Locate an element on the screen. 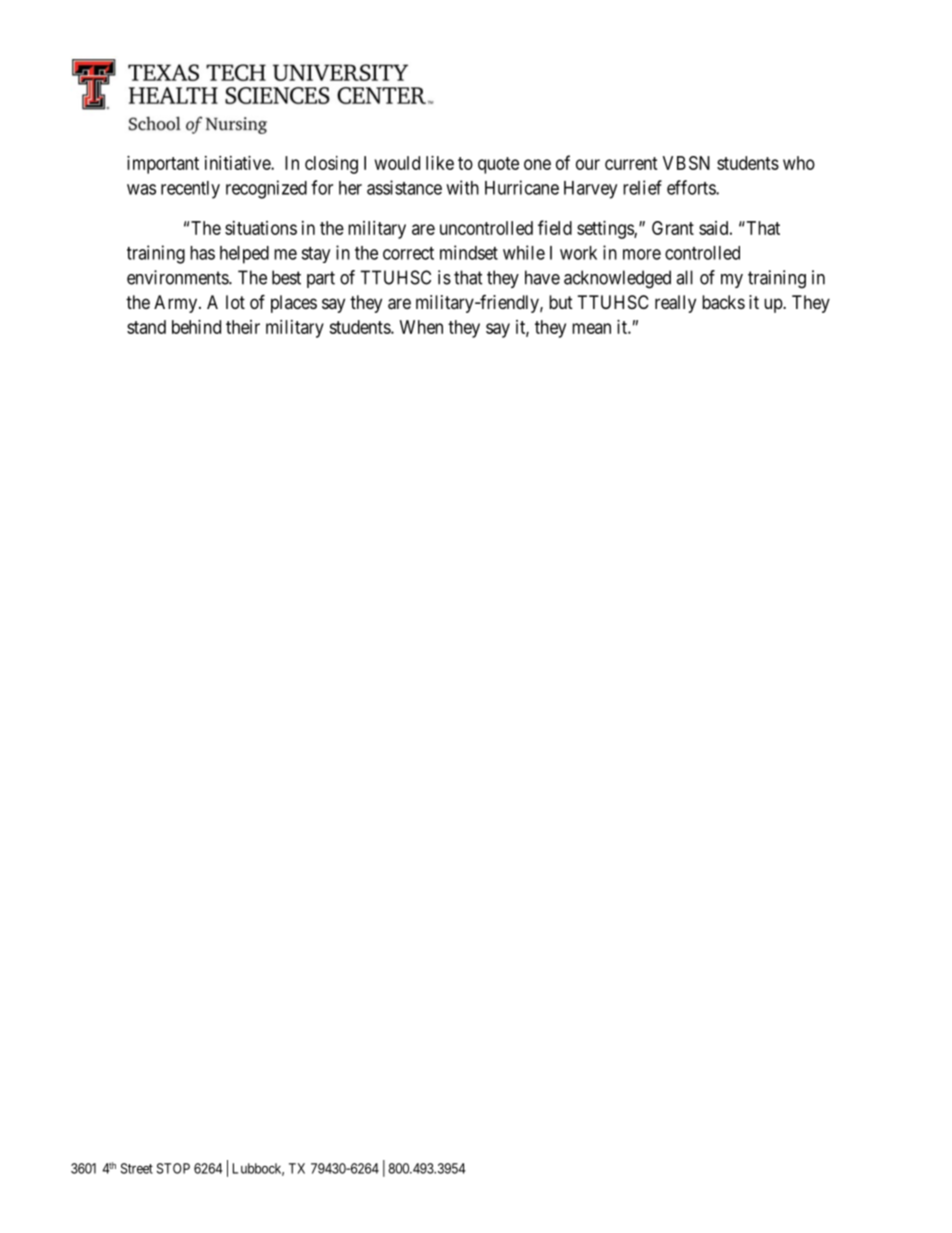 The image size is (952, 1233). really is located at coordinates (675, 304).
